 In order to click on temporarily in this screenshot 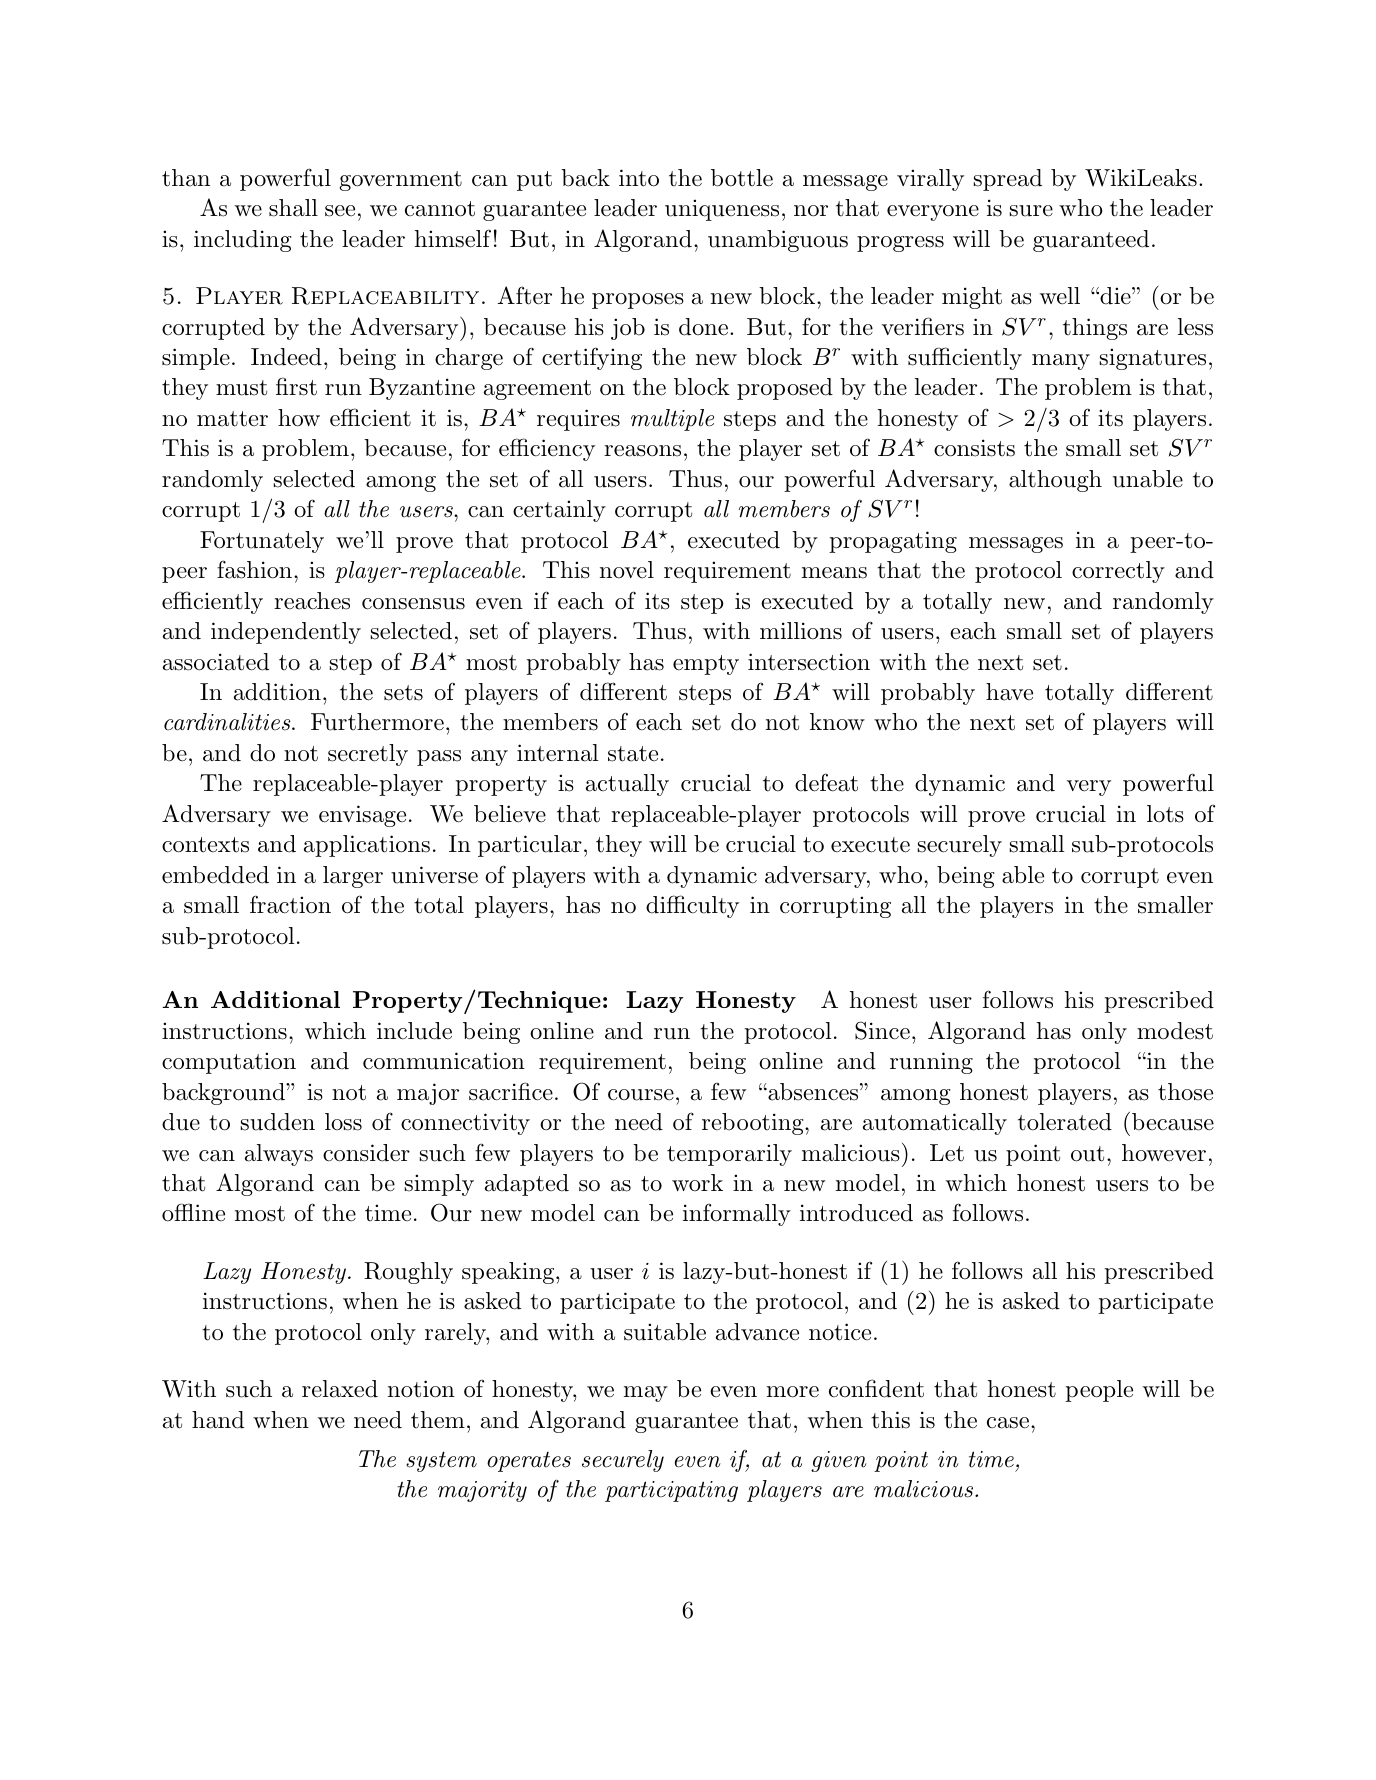, I will do `click(729, 1155)`.
